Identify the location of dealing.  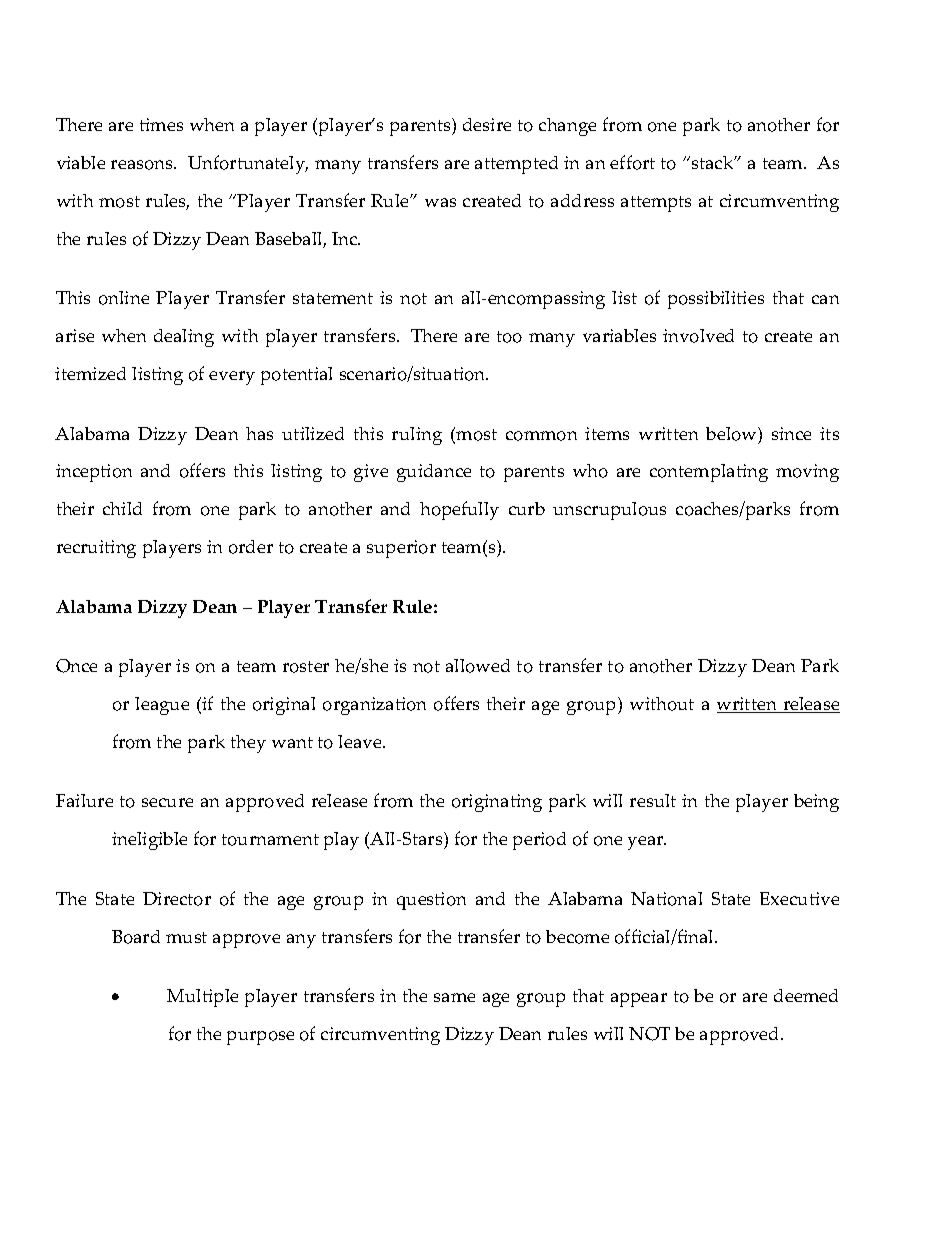
(184, 338).
